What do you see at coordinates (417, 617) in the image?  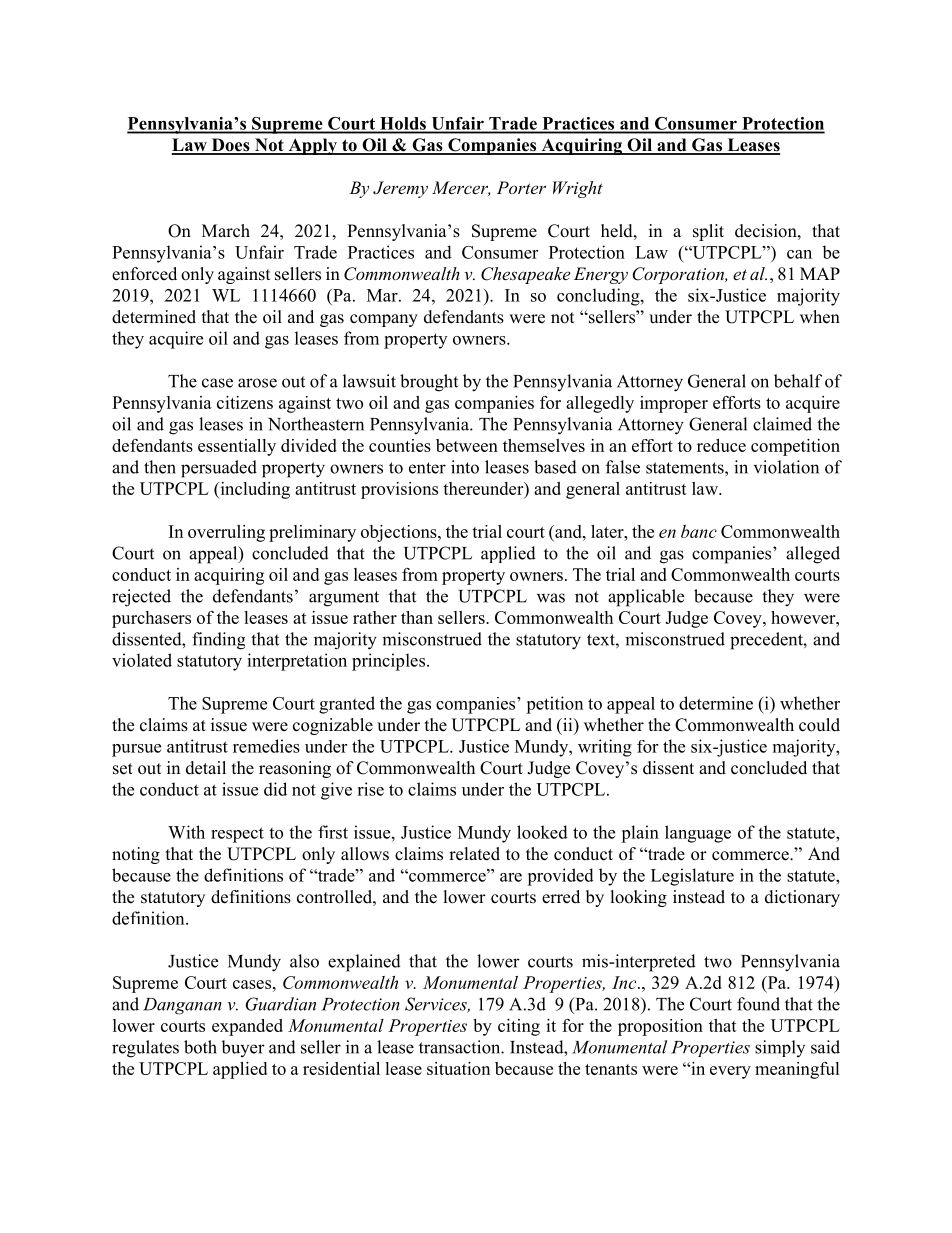 I see `than` at bounding box center [417, 617].
